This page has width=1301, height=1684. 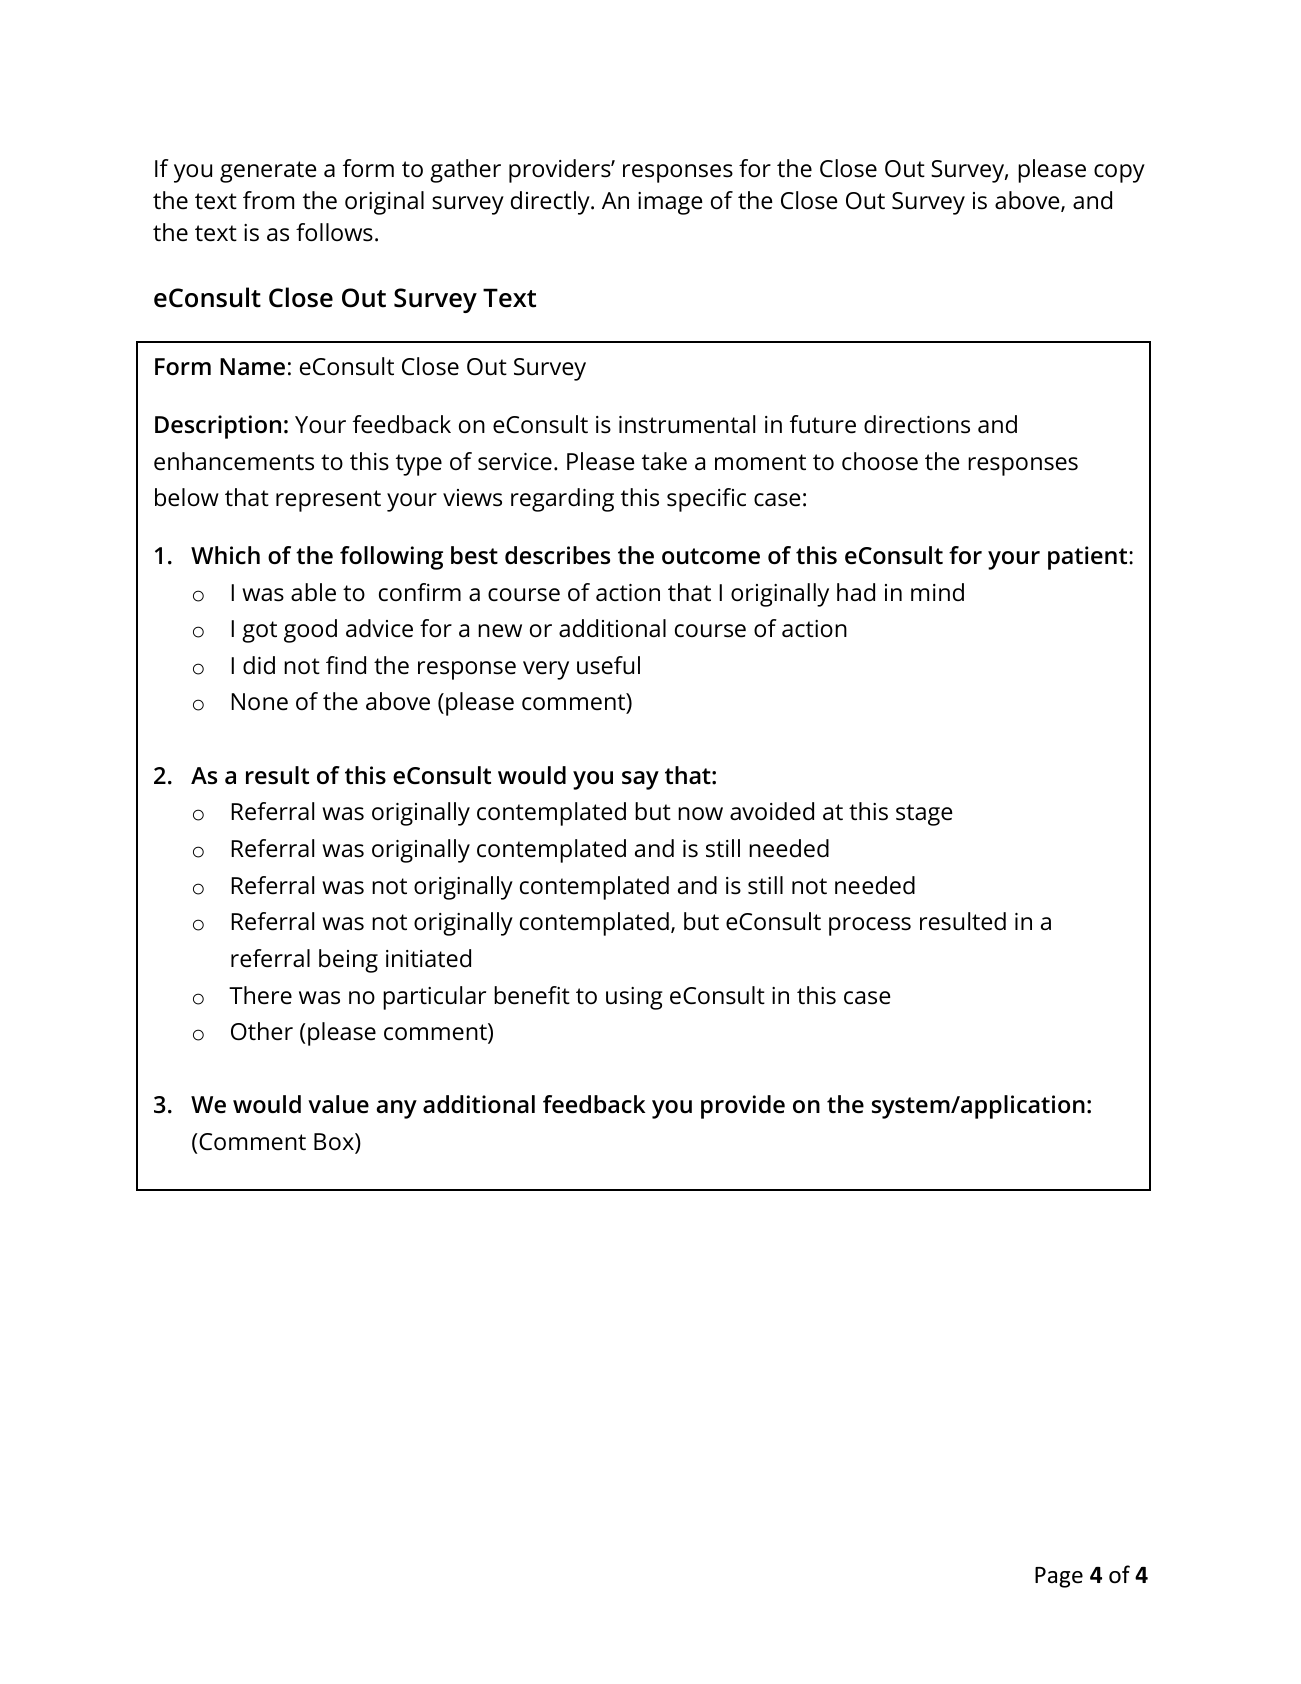 What do you see at coordinates (1059, 1577) in the page?
I see `Page` at bounding box center [1059, 1577].
